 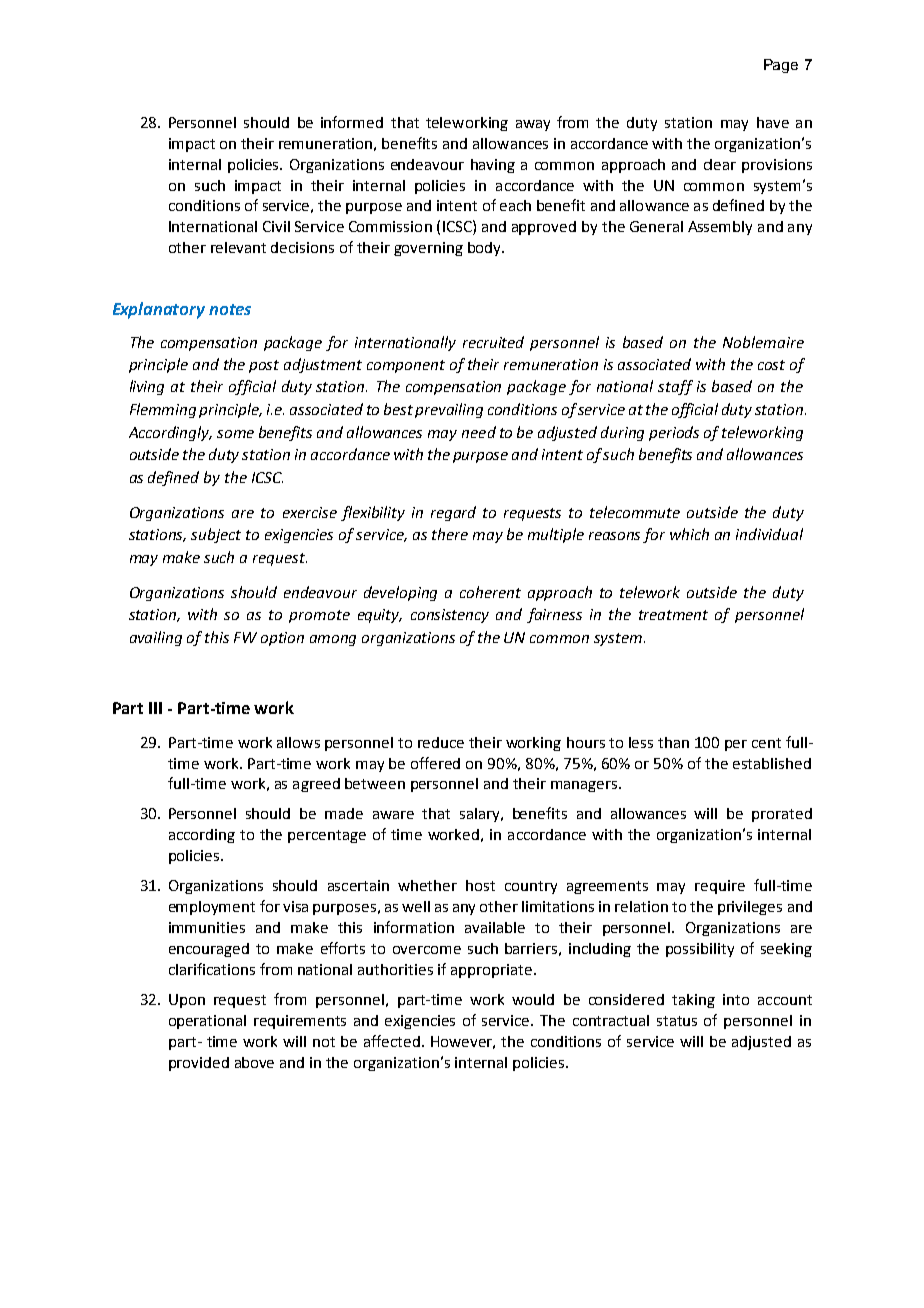 I want to click on informed, so click(x=352, y=122).
